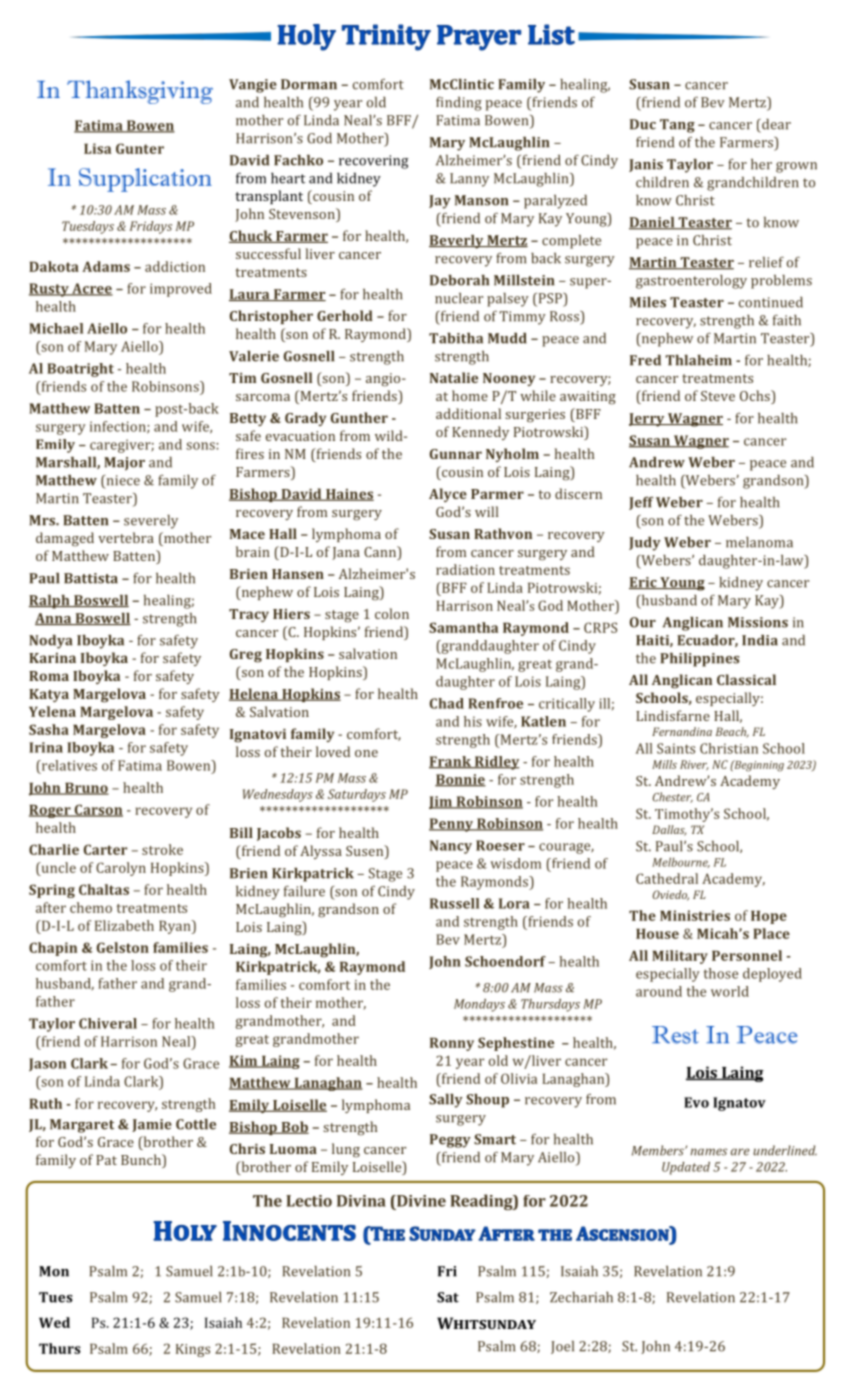  What do you see at coordinates (677, 126) in the screenshot?
I see `Tang` at bounding box center [677, 126].
